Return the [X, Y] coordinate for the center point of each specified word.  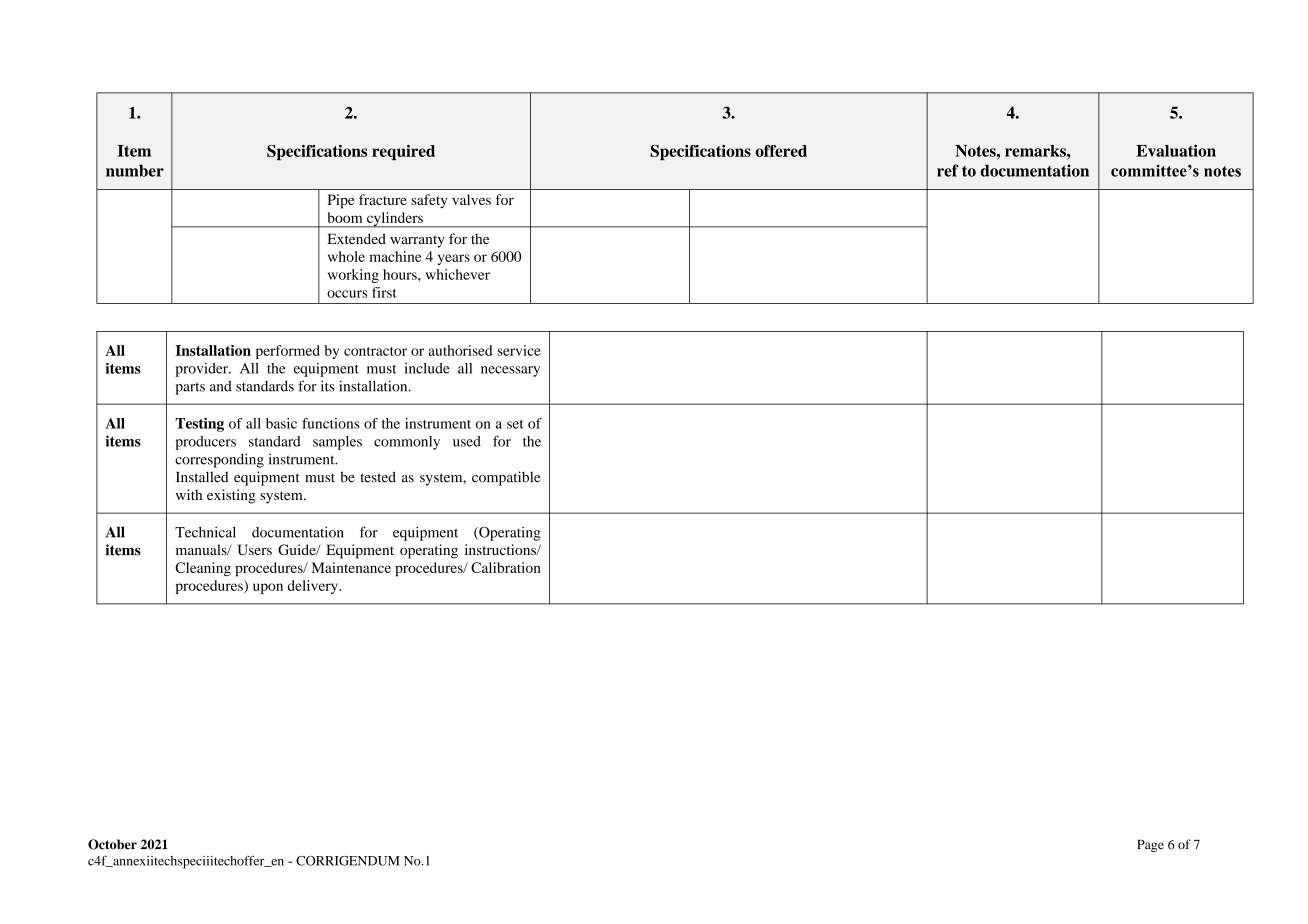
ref [948, 170]
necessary [510, 371]
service [519, 350]
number [135, 171]
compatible [506, 478]
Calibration [506, 567]
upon [268, 588]
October [112, 844]
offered [781, 151]
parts [190, 388]
